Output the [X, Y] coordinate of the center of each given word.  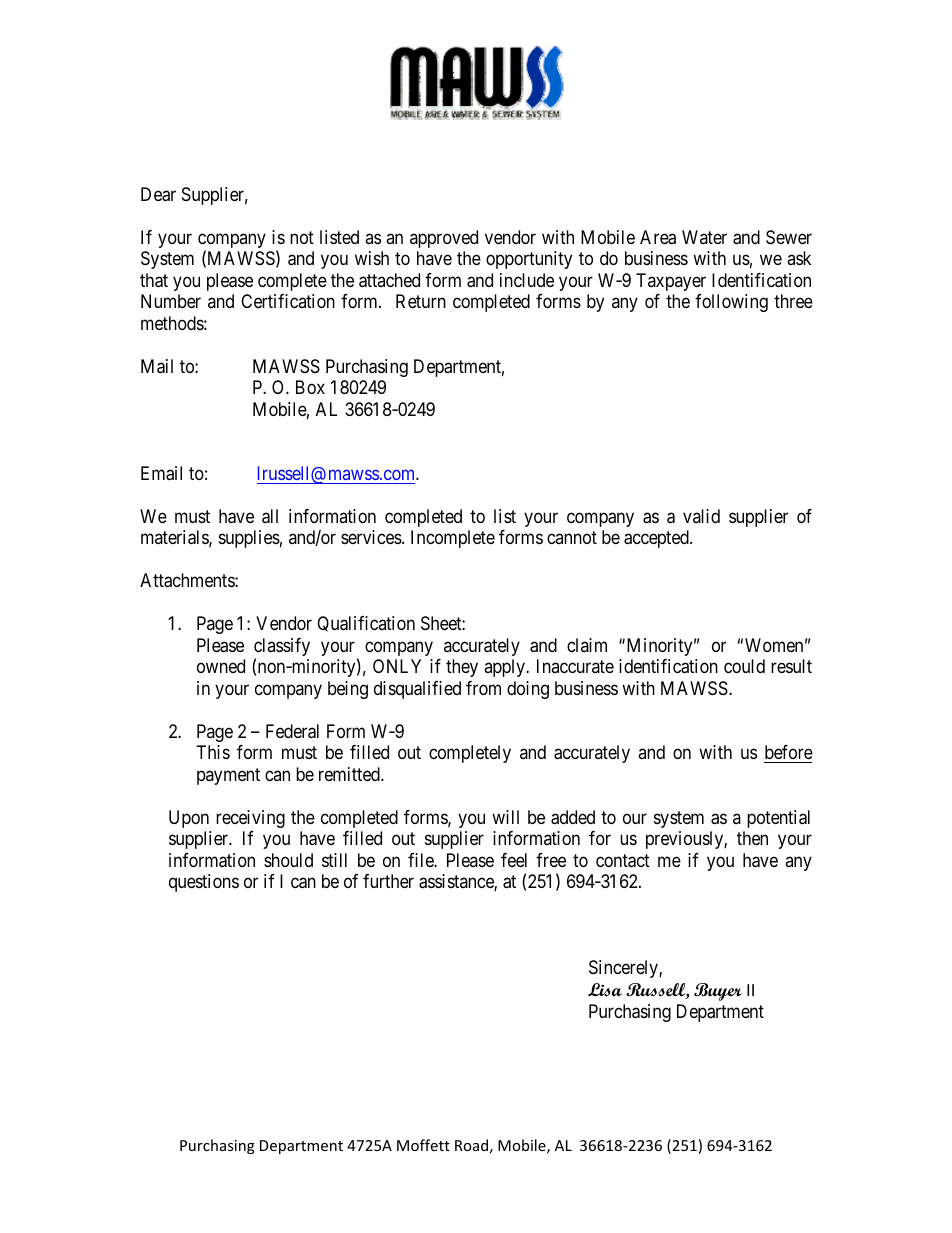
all [270, 516]
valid [701, 516]
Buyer [718, 992]
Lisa [605, 989]
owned [221, 666]
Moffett [423, 1145]
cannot [572, 538]
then [752, 838]
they [462, 668]
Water [704, 237]
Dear [158, 194]
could [744, 666]
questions [204, 883]
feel [514, 860]
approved [444, 239]
